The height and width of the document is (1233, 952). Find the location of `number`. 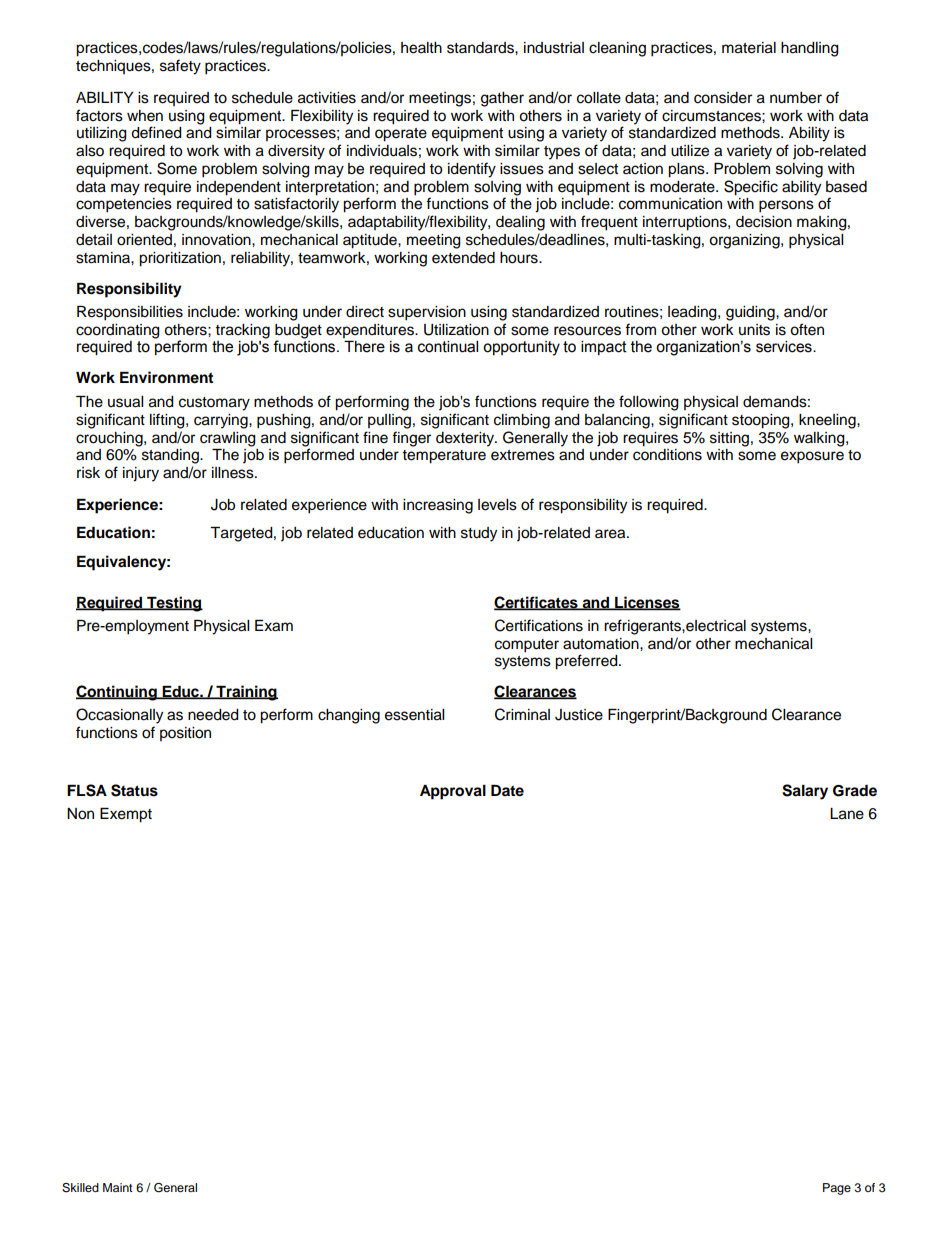

number is located at coordinates (796, 98).
